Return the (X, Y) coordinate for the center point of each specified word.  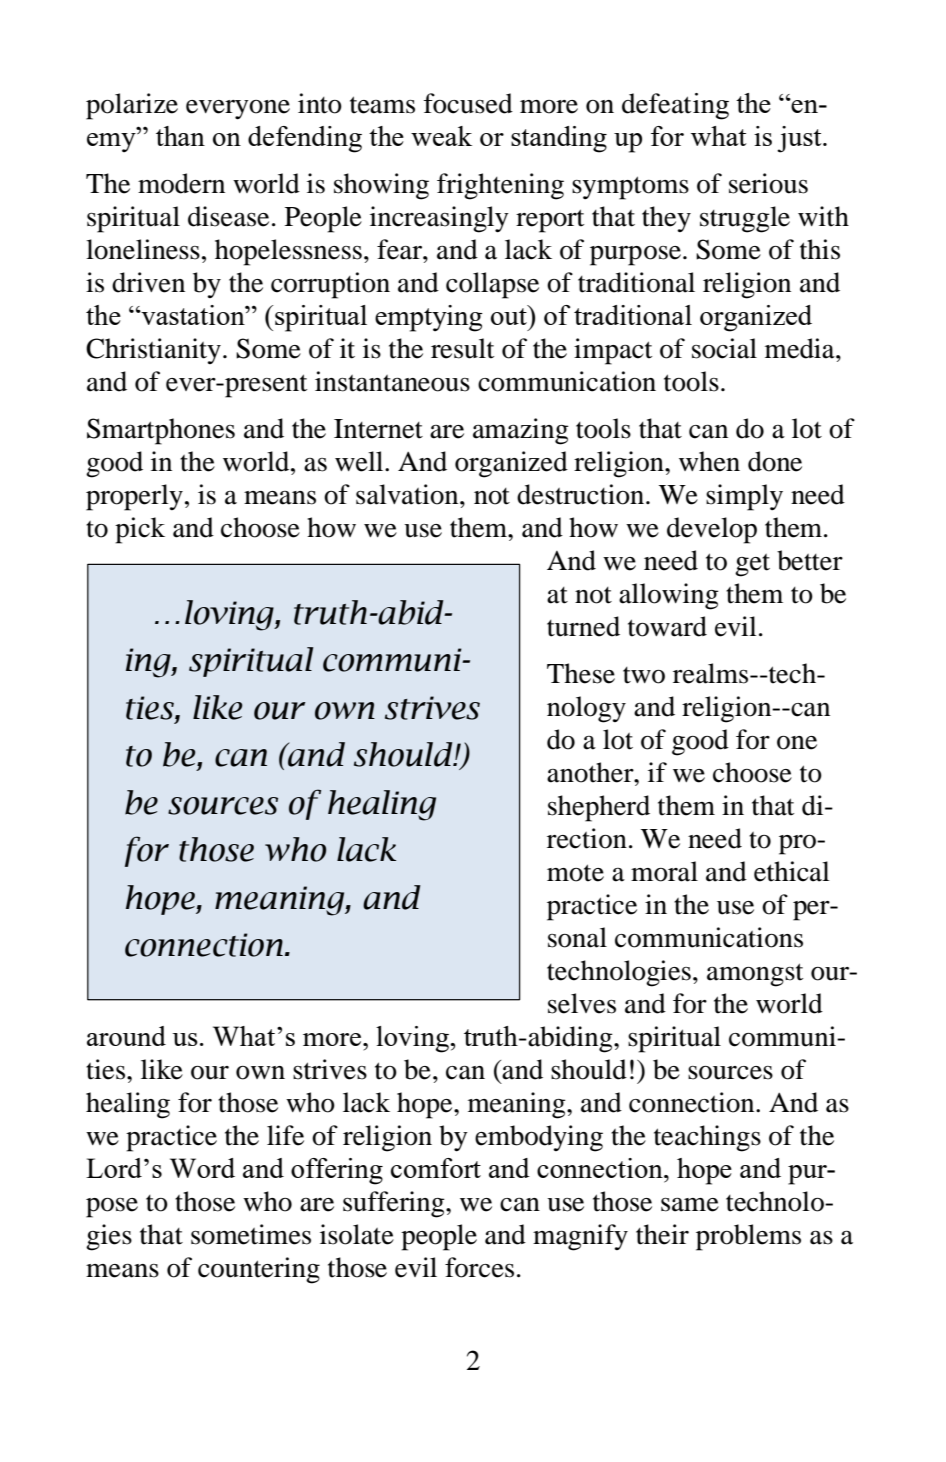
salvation (408, 494)
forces (479, 1267)
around (126, 1036)
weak (441, 136)
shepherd (599, 808)
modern (181, 183)
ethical (792, 871)
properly (134, 497)
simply (744, 497)
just (800, 139)
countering (259, 1270)
